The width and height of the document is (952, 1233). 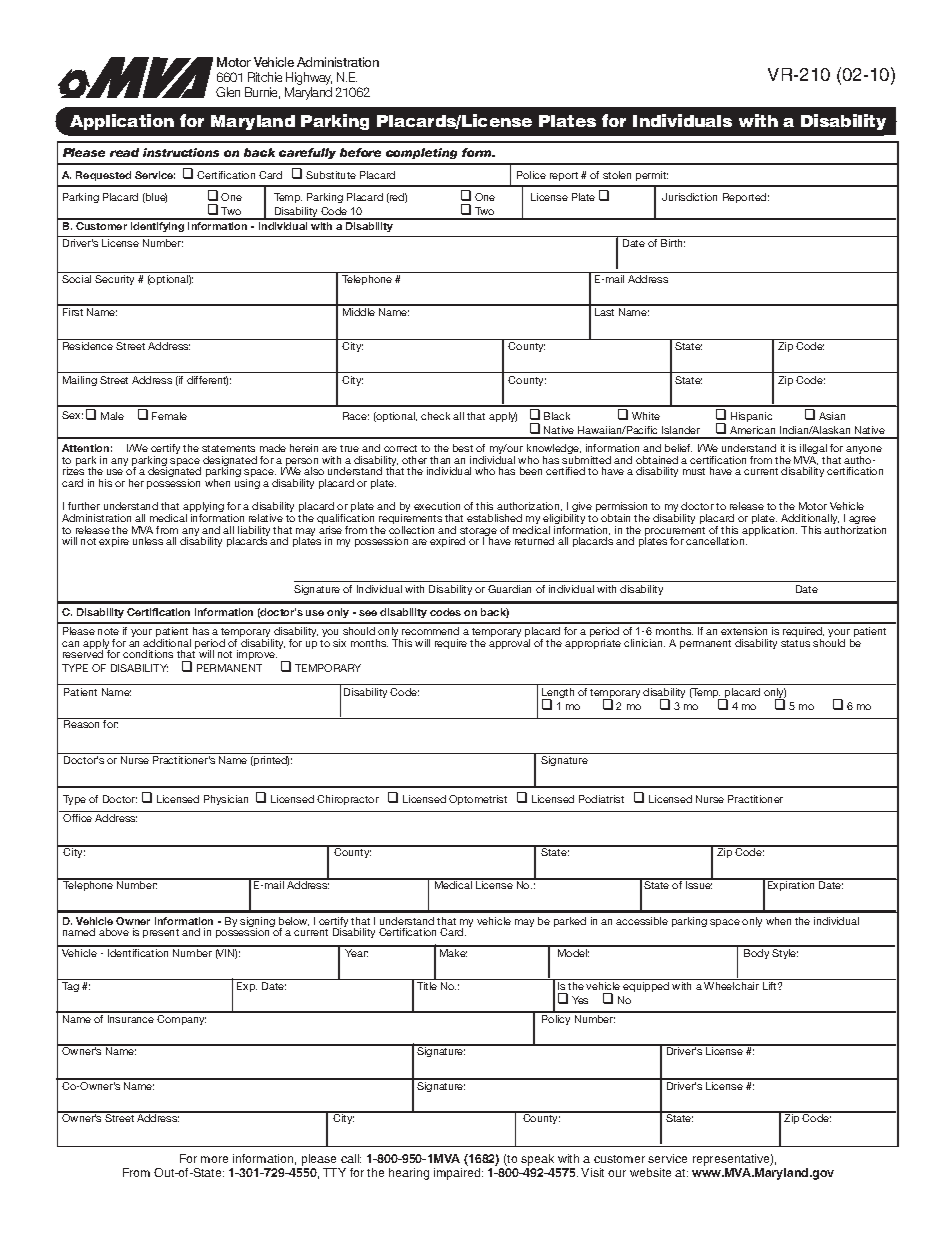 I want to click on instructions, so click(x=181, y=152).
